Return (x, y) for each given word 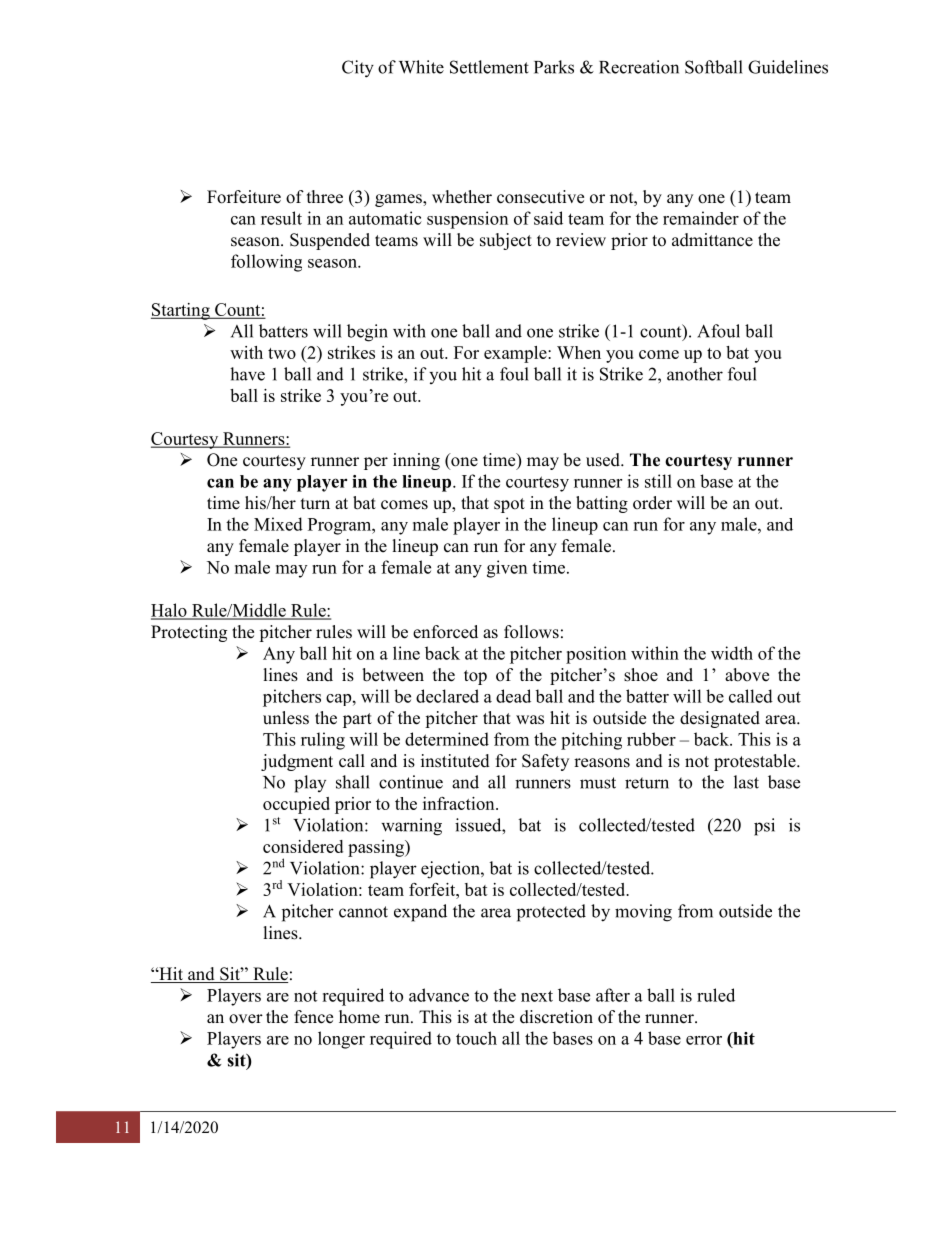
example (516, 354)
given (507, 569)
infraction (460, 803)
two (282, 353)
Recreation (639, 67)
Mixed (278, 524)
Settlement (489, 67)
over (246, 1019)
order (652, 503)
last (746, 782)
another (695, 374)
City (358, 69)
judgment (297, 762)
